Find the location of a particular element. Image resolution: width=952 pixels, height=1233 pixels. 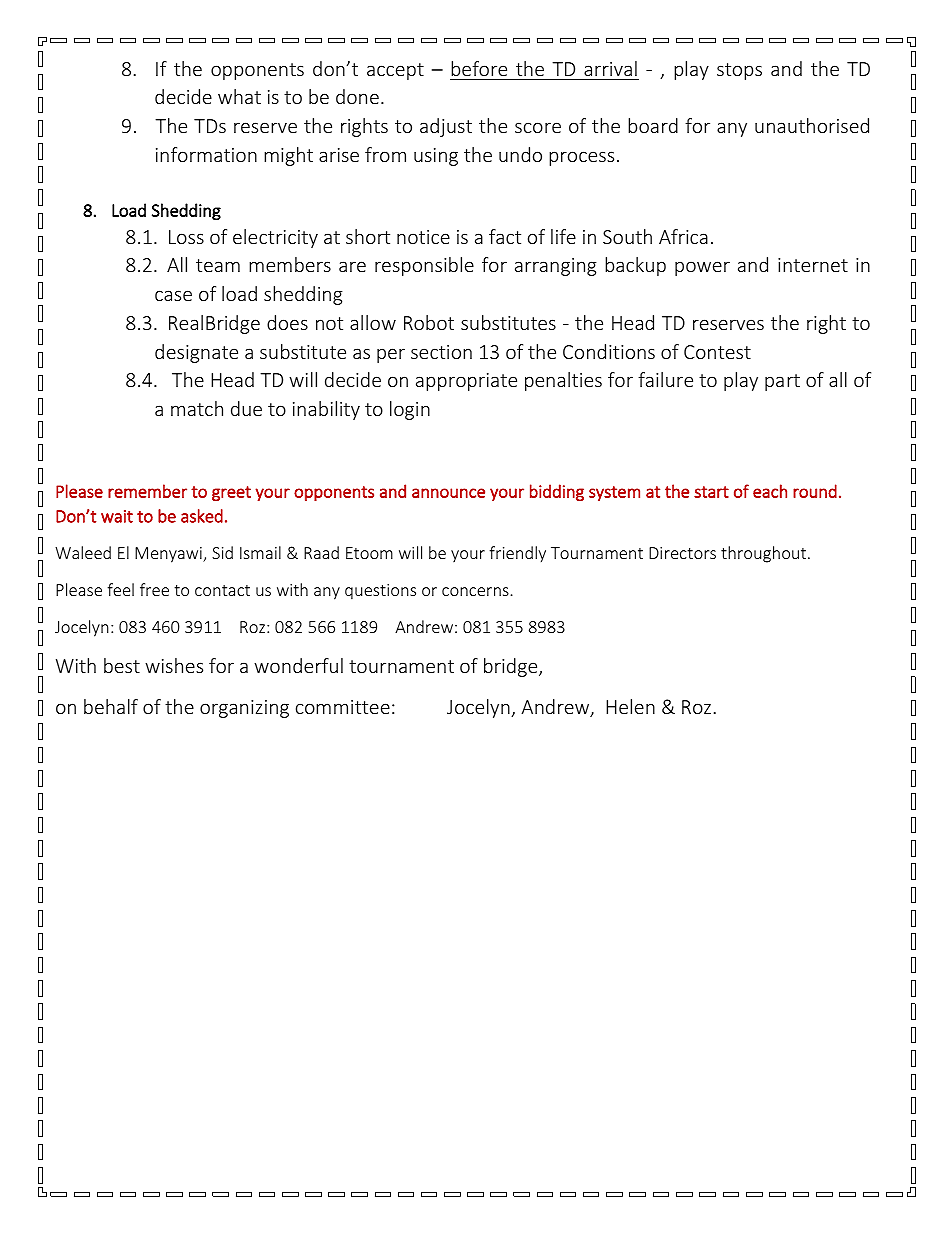

what is located at coordinates (239, 96).
